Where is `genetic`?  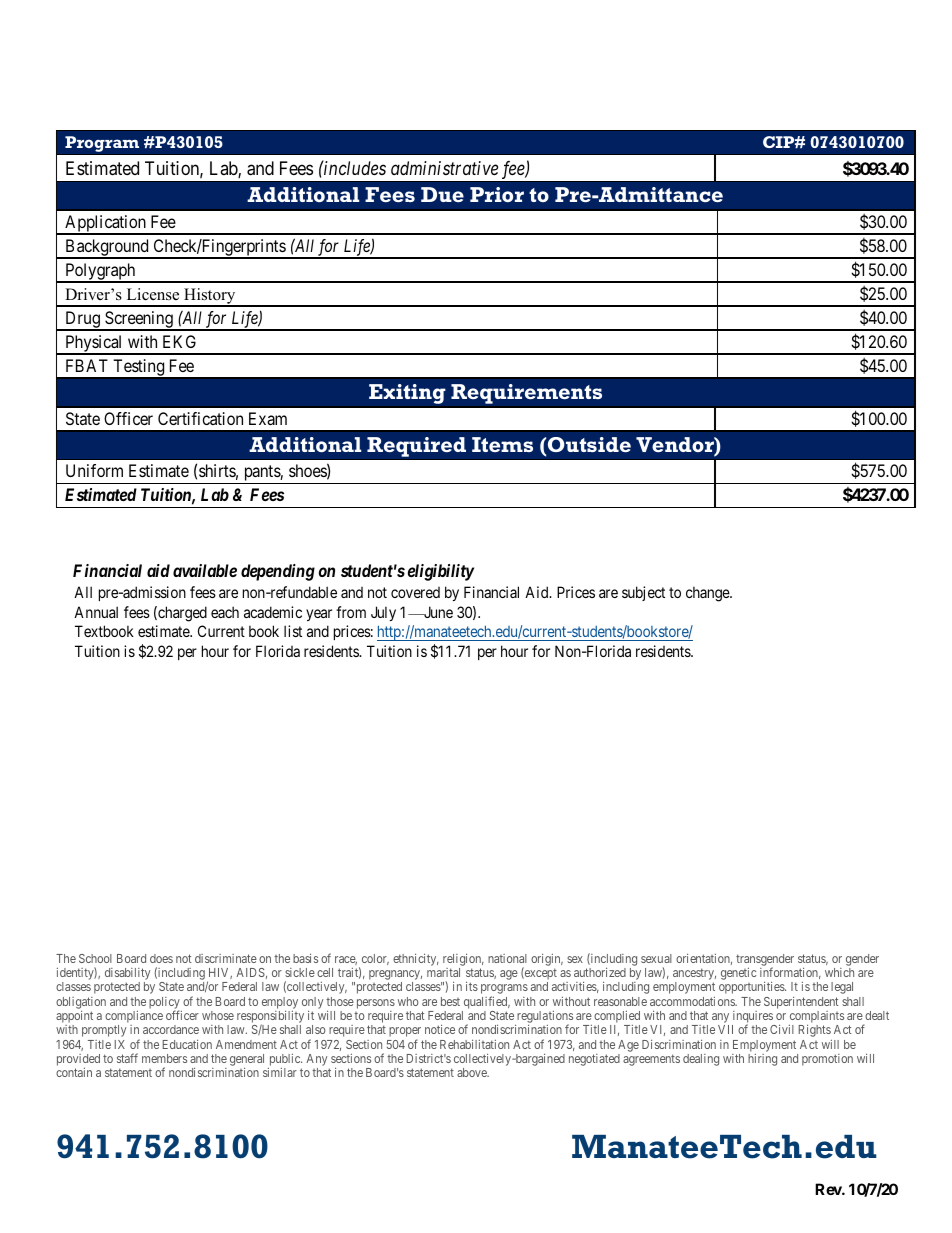 genetic is located at coordinates (739, 974).
